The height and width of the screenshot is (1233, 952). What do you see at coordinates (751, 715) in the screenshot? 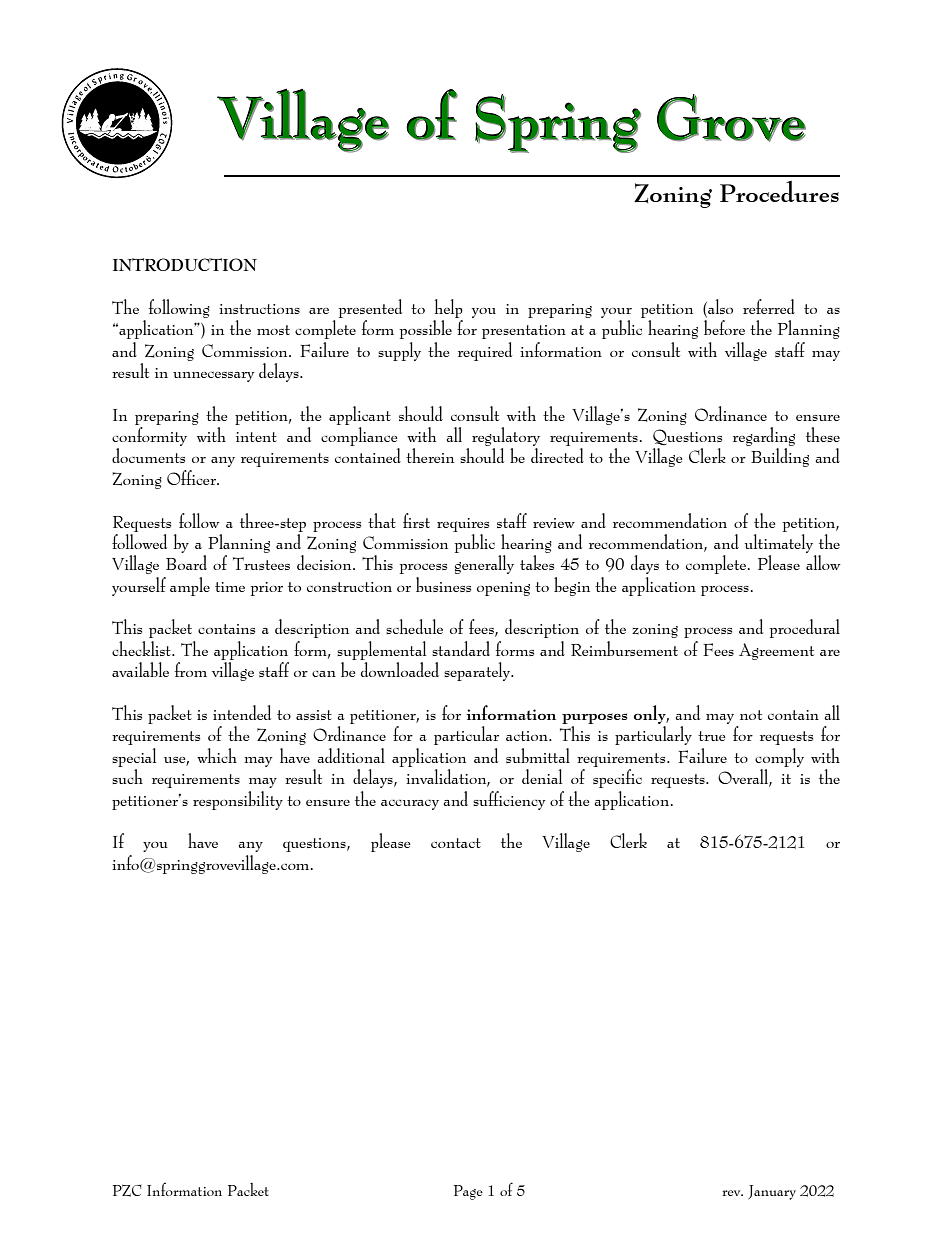
I see `not` at bounding box center [751, 715].
